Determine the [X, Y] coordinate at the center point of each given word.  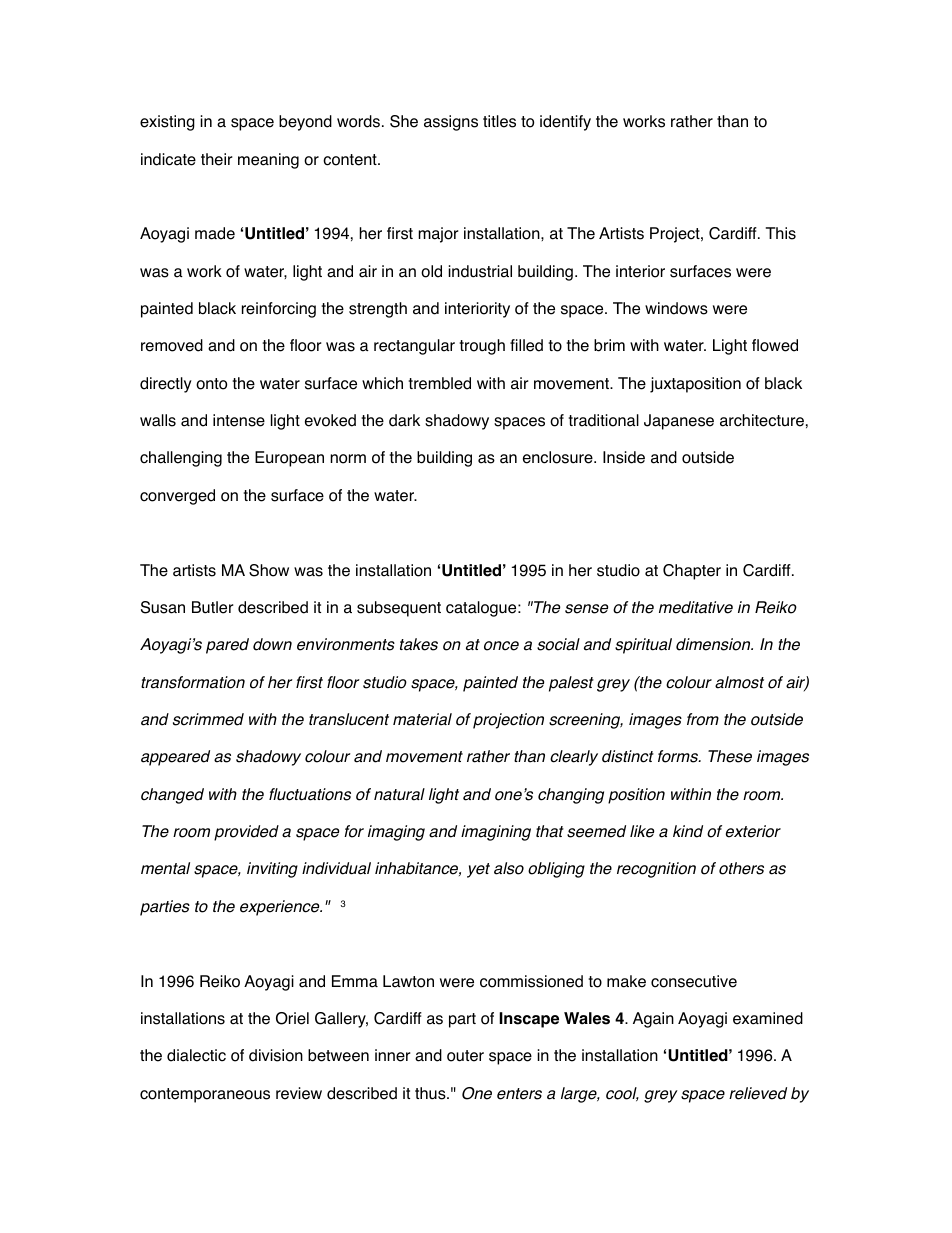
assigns [451, 123]
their [217, 159]
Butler [213, 607]
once [501, 646]
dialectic [196, 1055]
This [781, 233]
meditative [696, 607]
